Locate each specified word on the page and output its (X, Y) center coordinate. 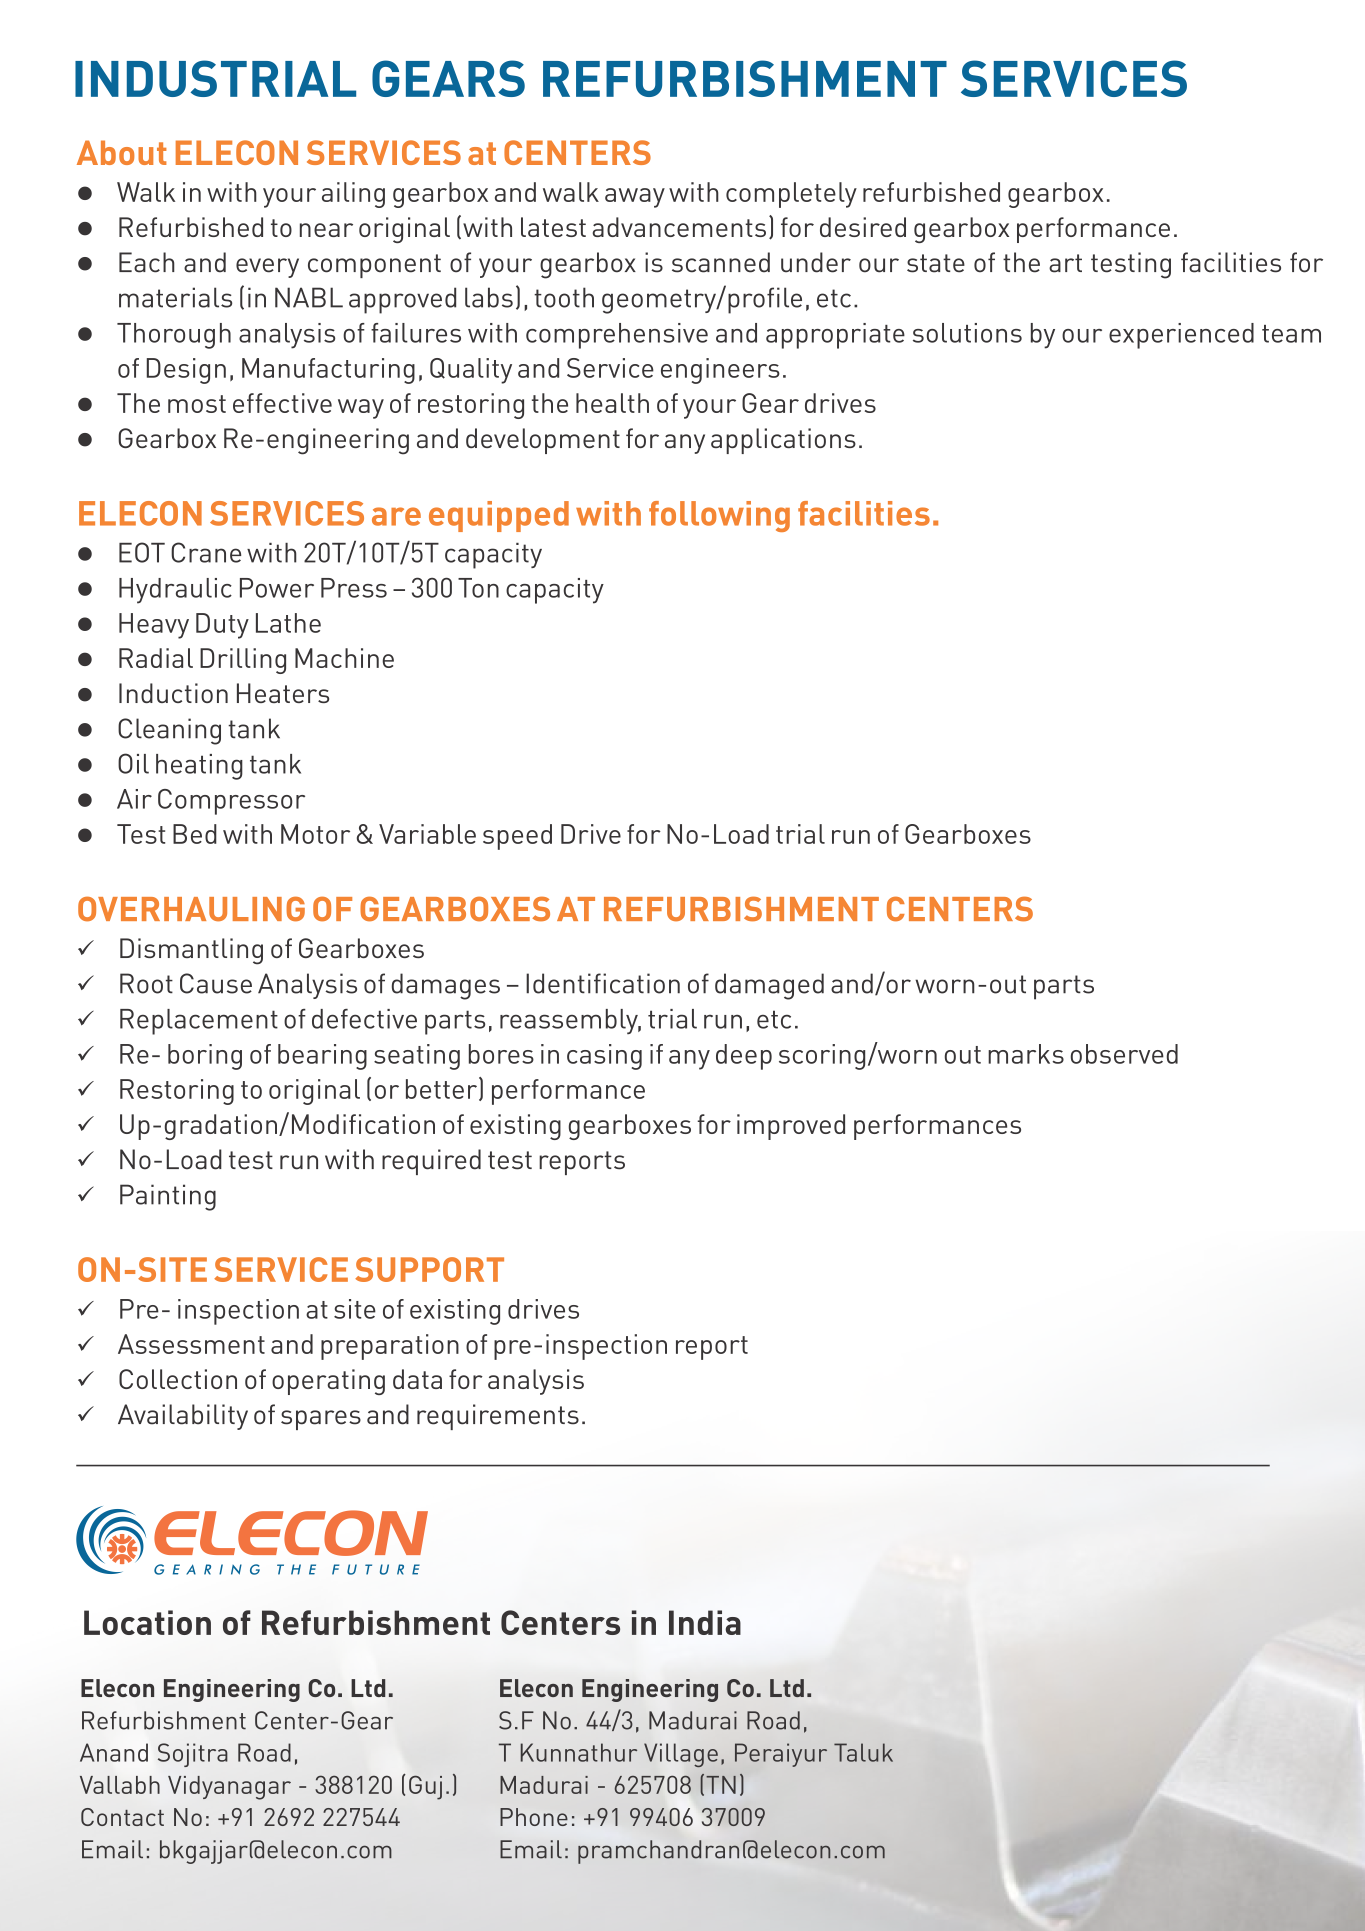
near (326, 230)
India (705, 1622)
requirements (498, 1417)
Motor (315, 834)
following (719, 516)
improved (791, 1127)
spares (321, 1420)
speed (517, 837)
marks (1026, 1054)
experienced (1181, 336)
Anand (114, 1752)
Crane (206, 552)
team (1291, 334)
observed (1124, 1054)
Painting (168, 1197)
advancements (679, 227)
